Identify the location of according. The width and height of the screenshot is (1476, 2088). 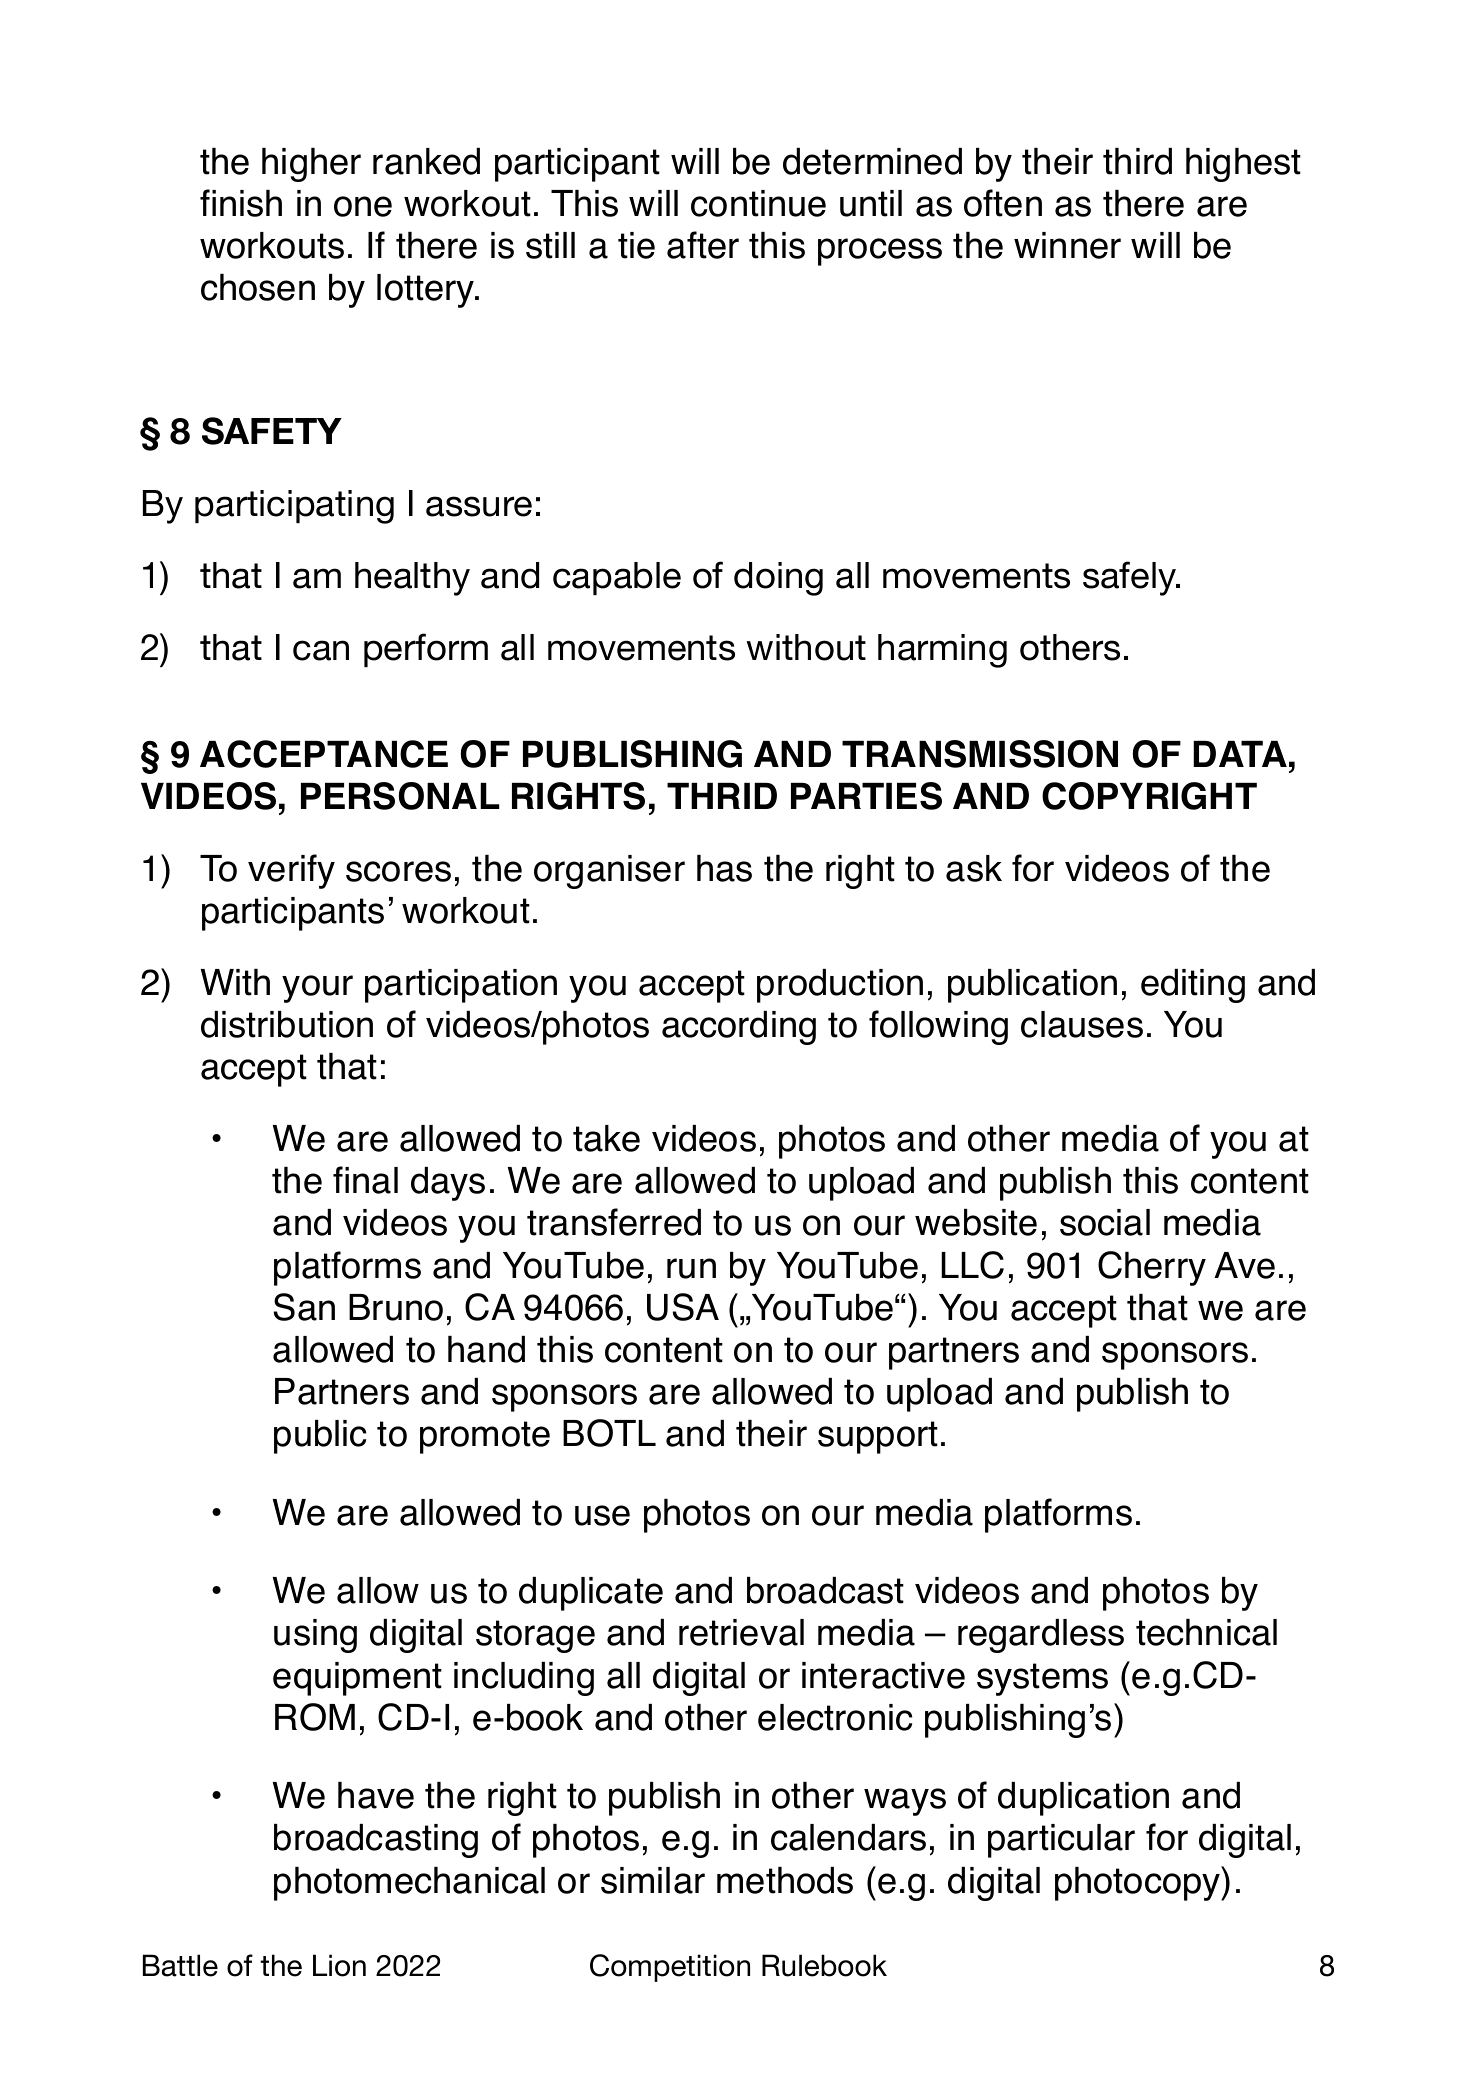
(739, 1028).
